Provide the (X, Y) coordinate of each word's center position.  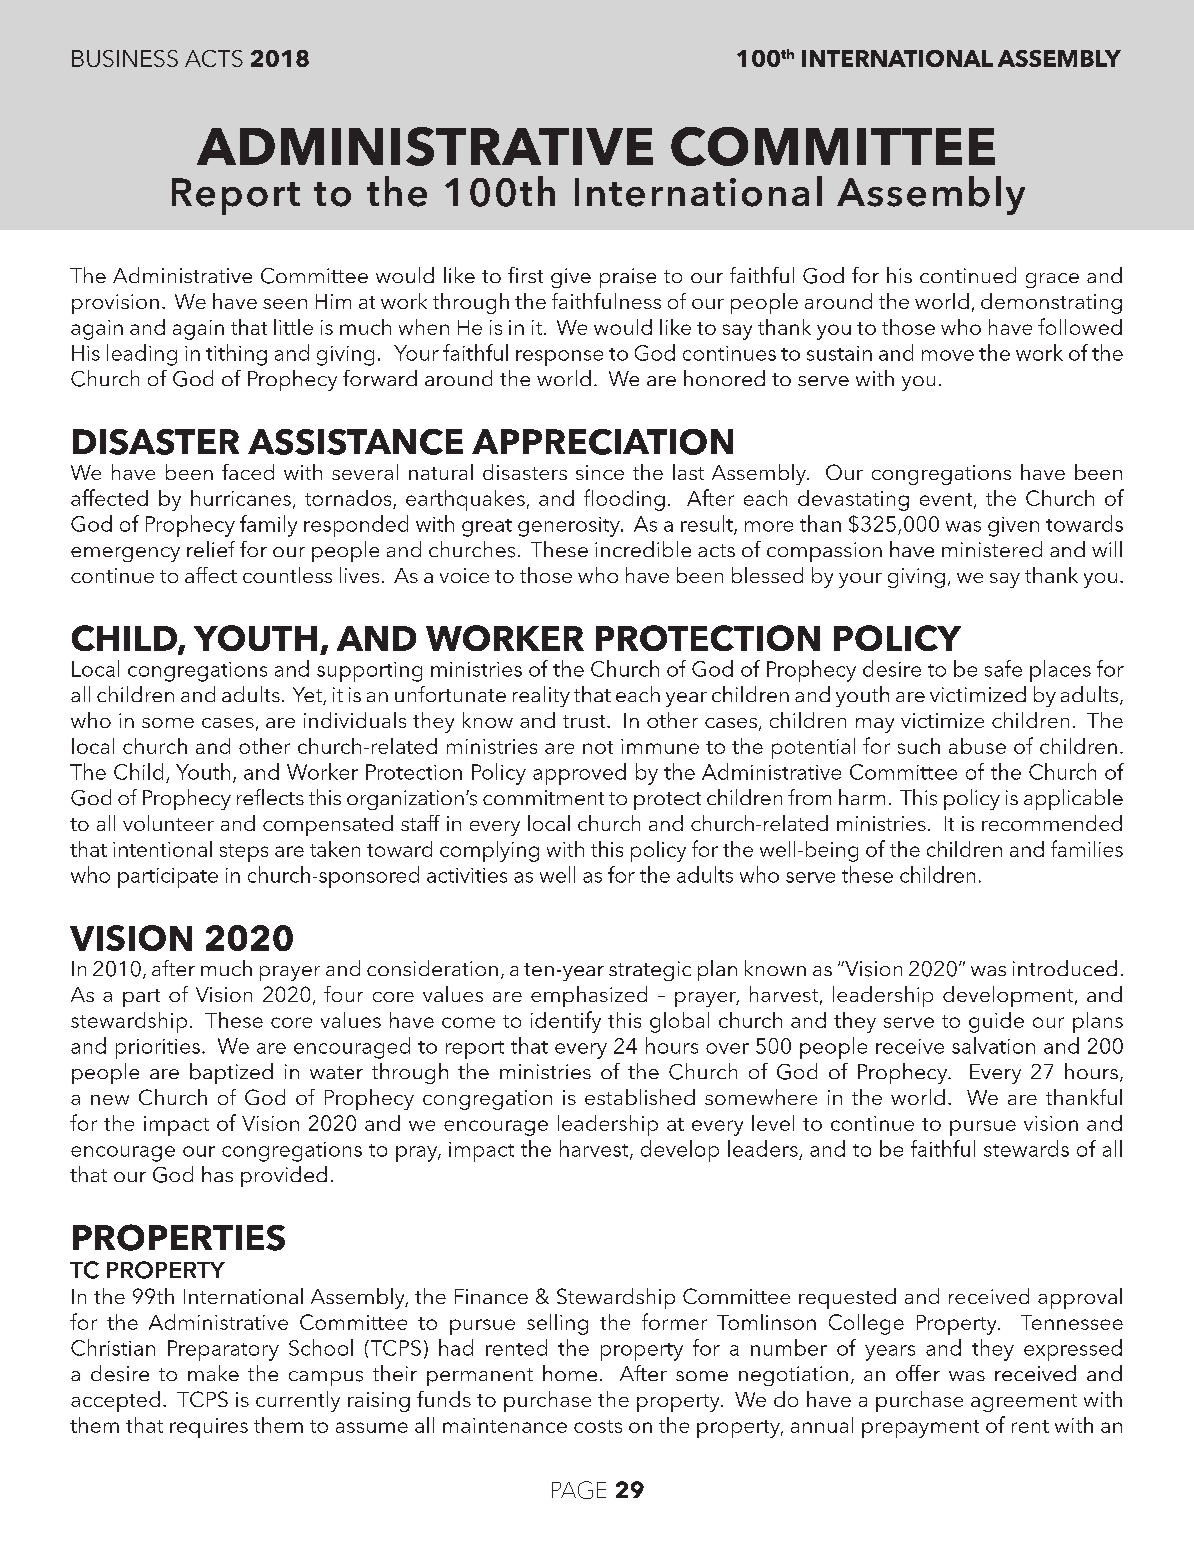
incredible (643, 549)
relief (211, 549)
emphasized (589, 996)
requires (209, 1428)
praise (628, 278)
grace (1052, 280)
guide (996, 1022)
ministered (992, 549)
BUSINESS (125, 58)
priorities (158, 1049)
